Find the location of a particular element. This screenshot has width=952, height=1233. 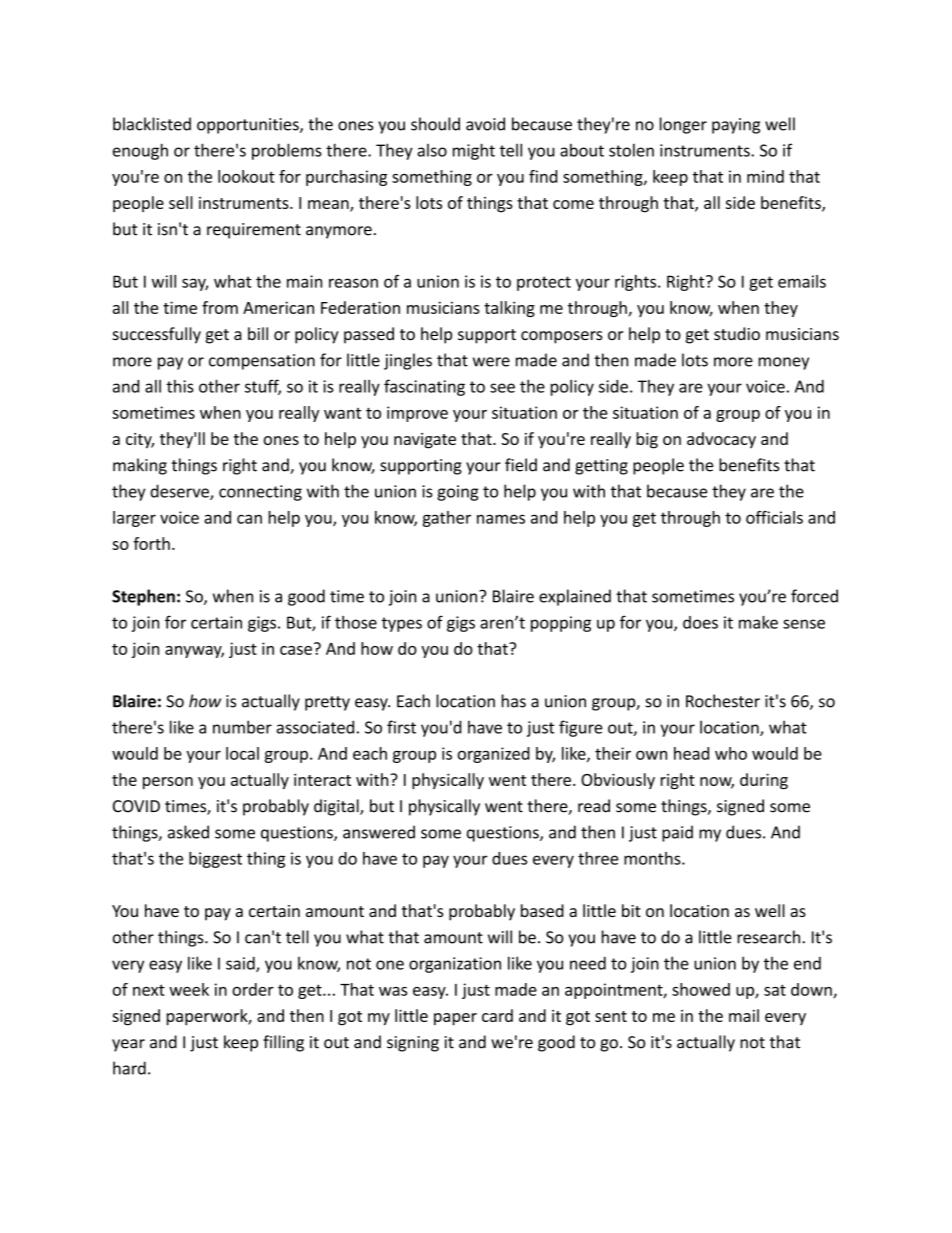

organized is located at coordinates (493, 755).
